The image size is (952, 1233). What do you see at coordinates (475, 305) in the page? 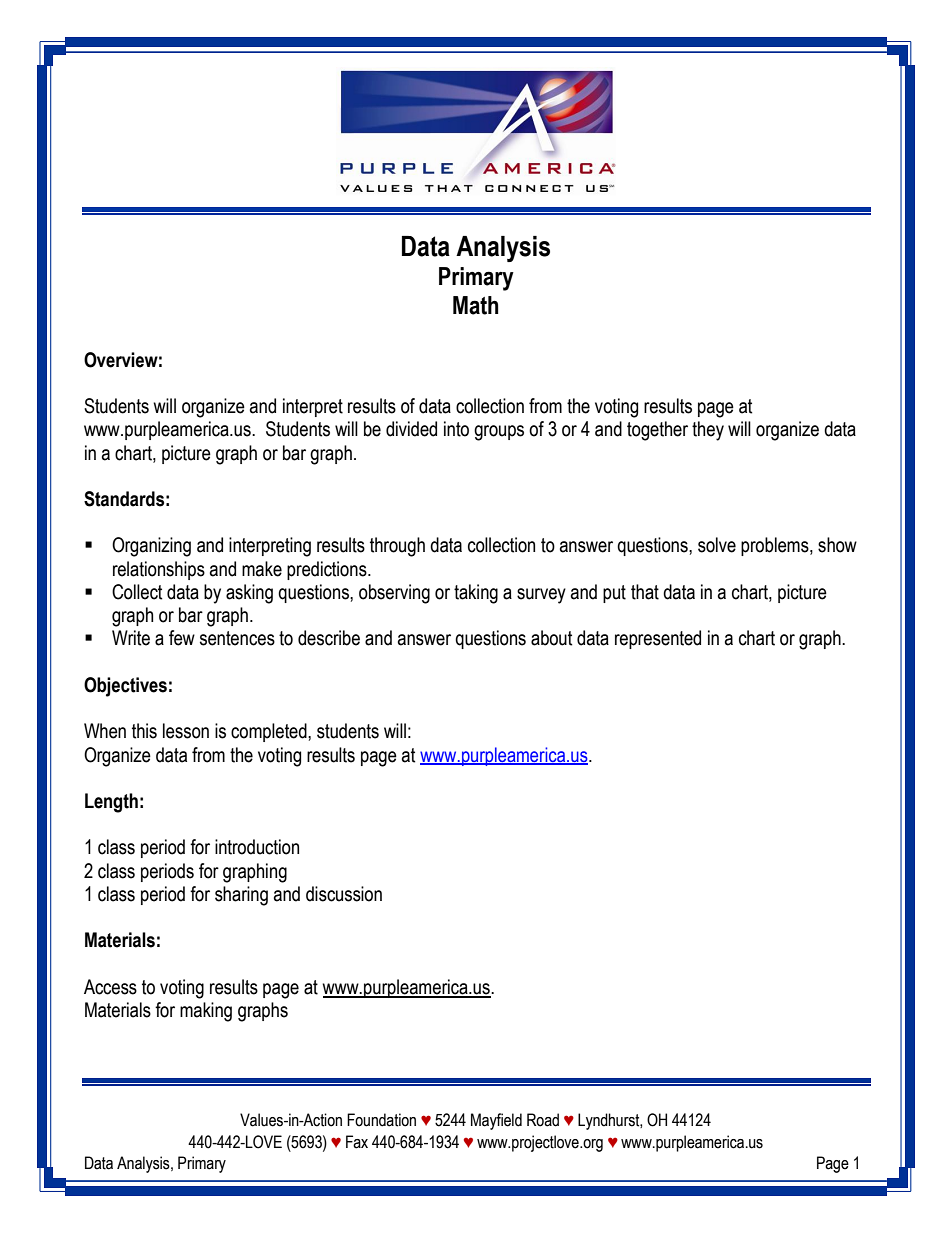
I see `Math` at bounding box center [475, 305].
